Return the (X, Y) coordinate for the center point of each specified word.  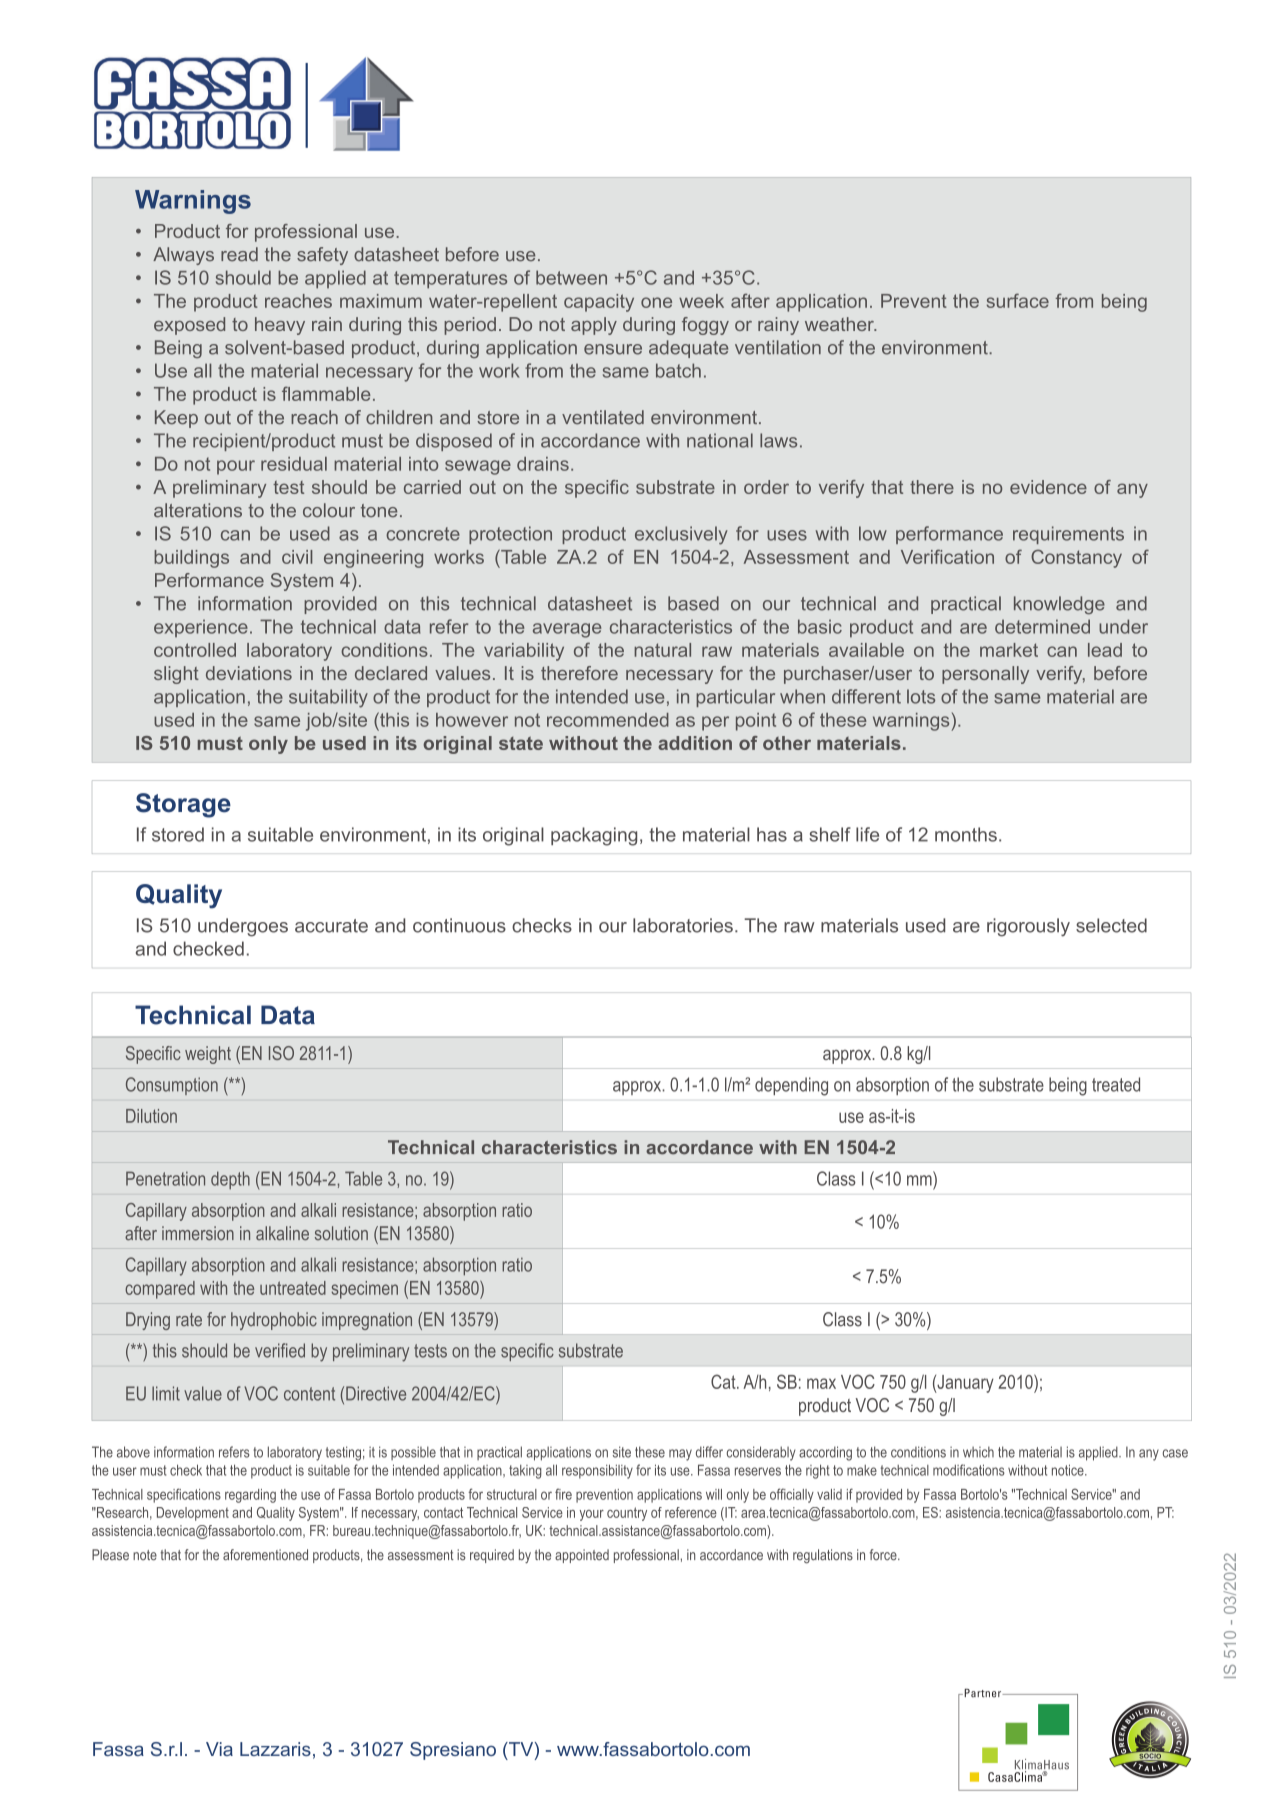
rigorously (1028, 927)
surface (1018, 300)
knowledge (1059, 605)
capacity (599, 303)
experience (201, 628)
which (978, 1452)
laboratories (683, 925)
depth (230, 1180)
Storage (183, 805)
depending (791, 1086)
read (239, 254)
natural (662, 650)
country (627, 1514)
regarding (250, 1496)
